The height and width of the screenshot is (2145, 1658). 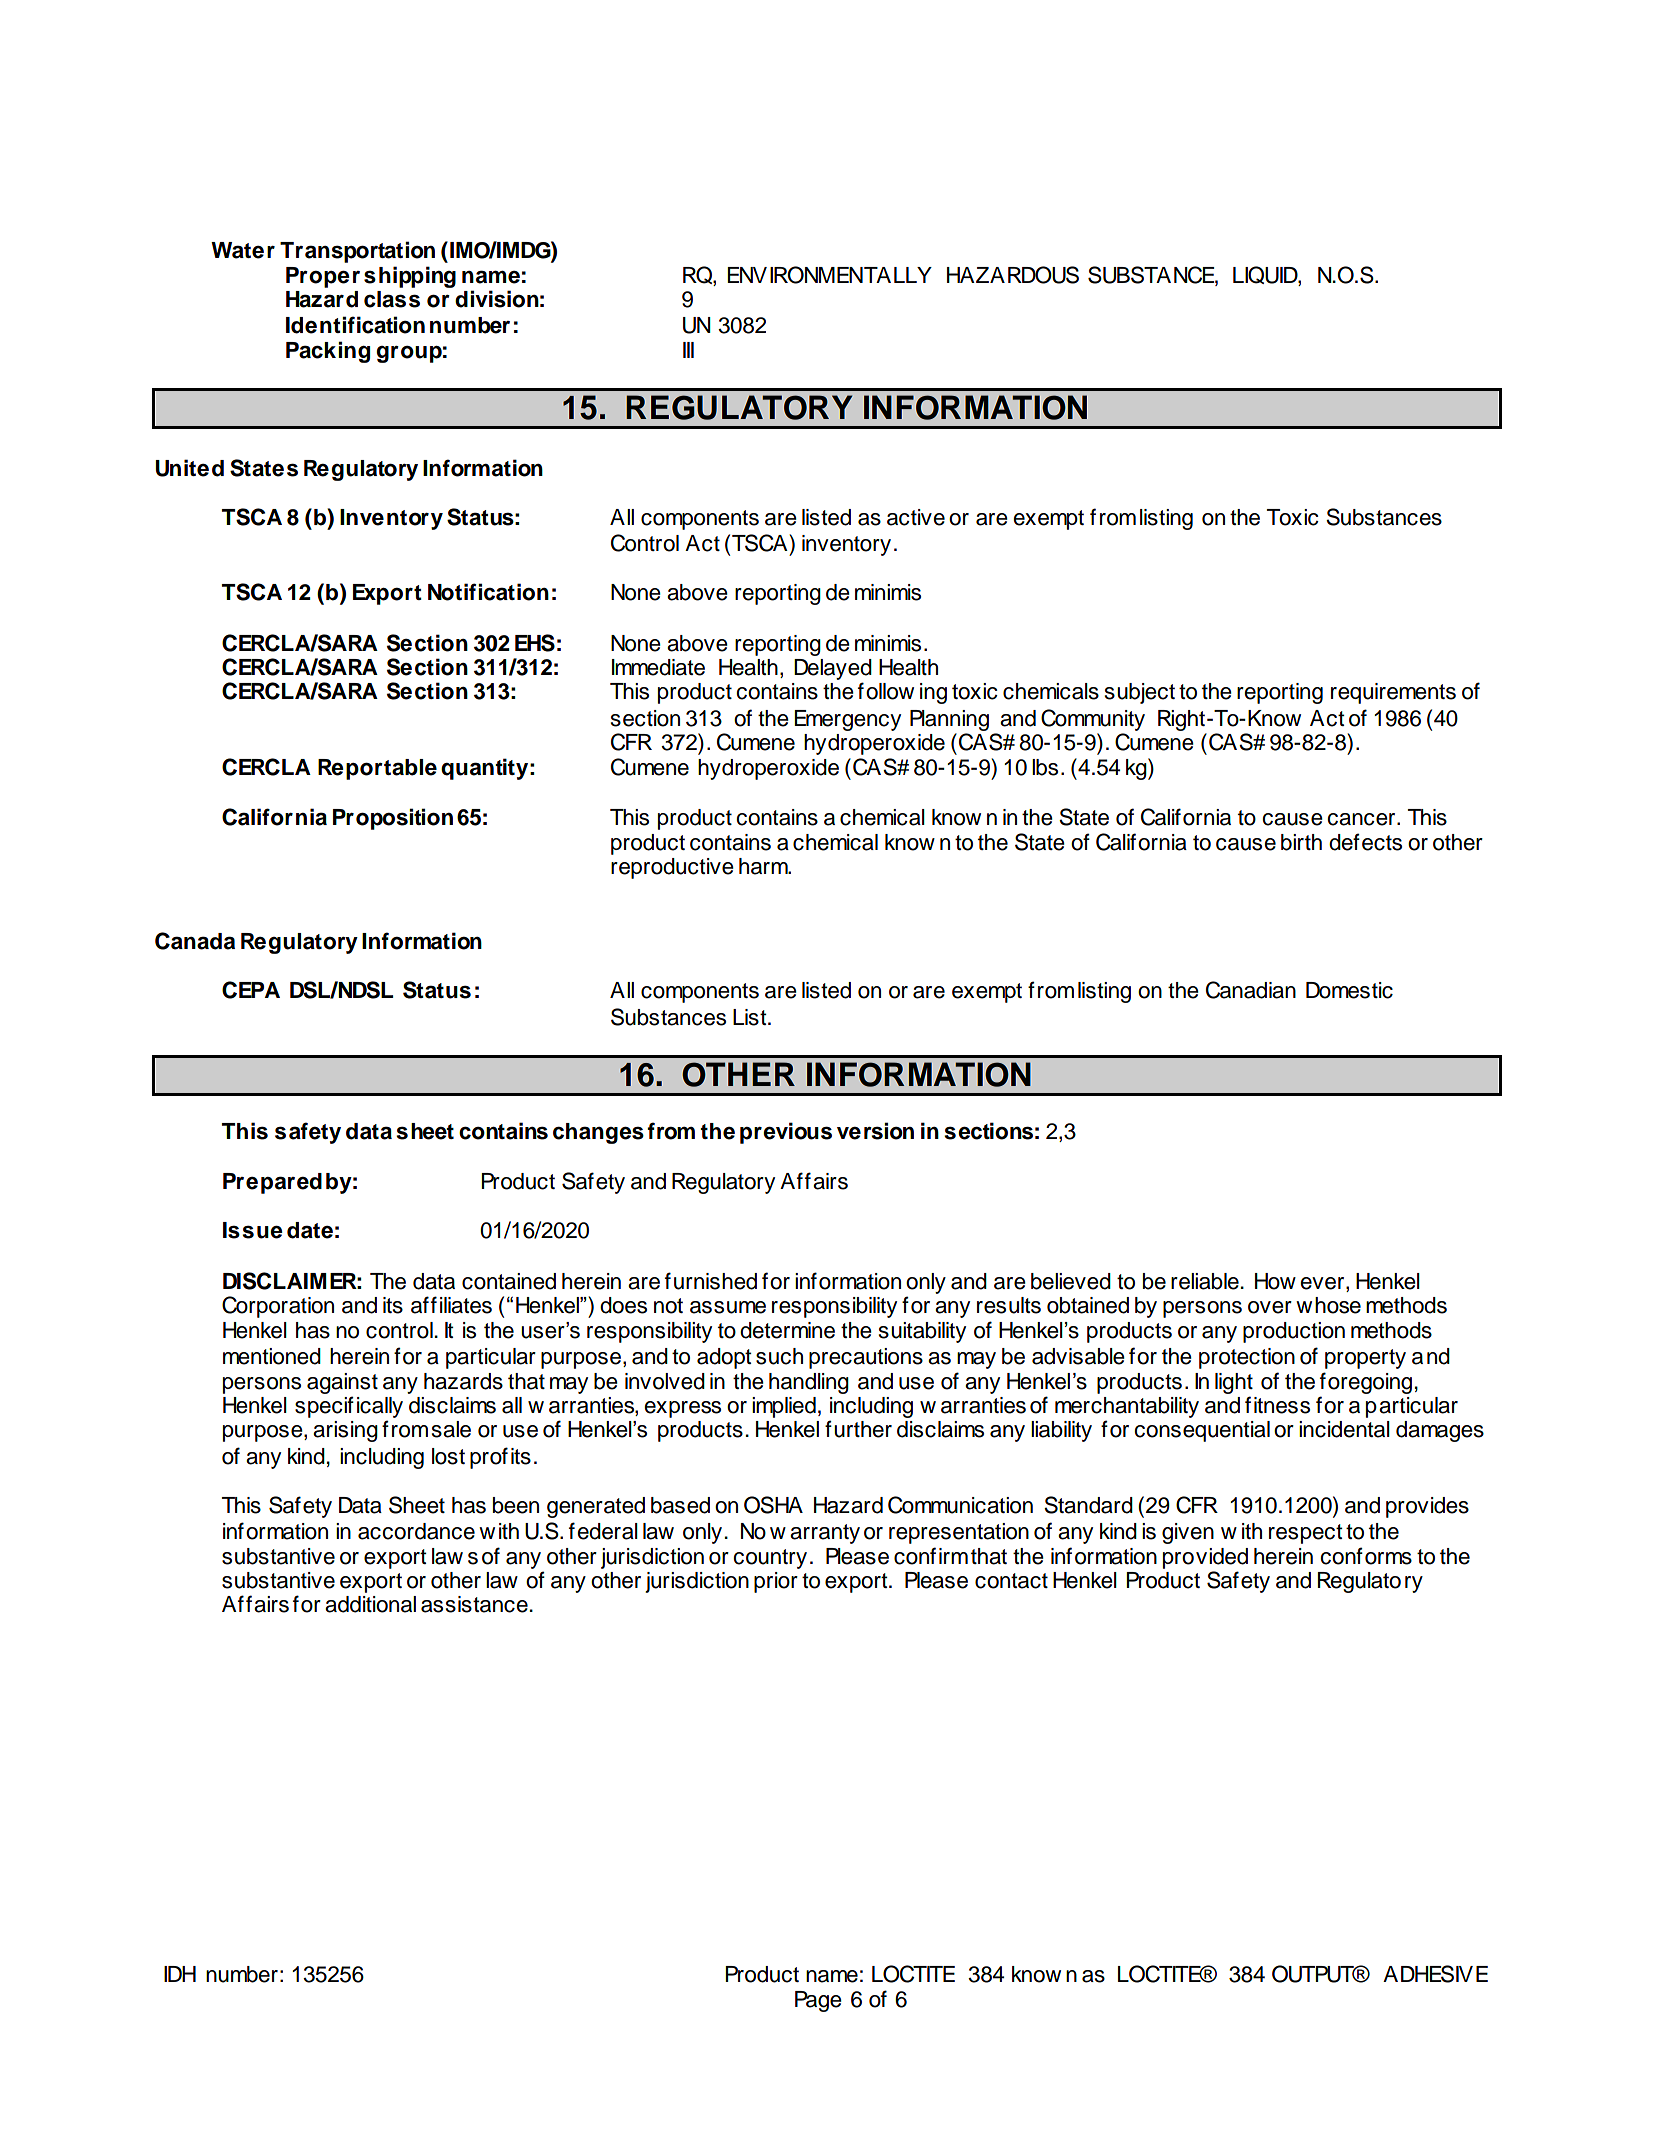 What do you see at coordinates (786, 1133) in the screenshot?
I see `previous` at bounding box center [786, 1133].
